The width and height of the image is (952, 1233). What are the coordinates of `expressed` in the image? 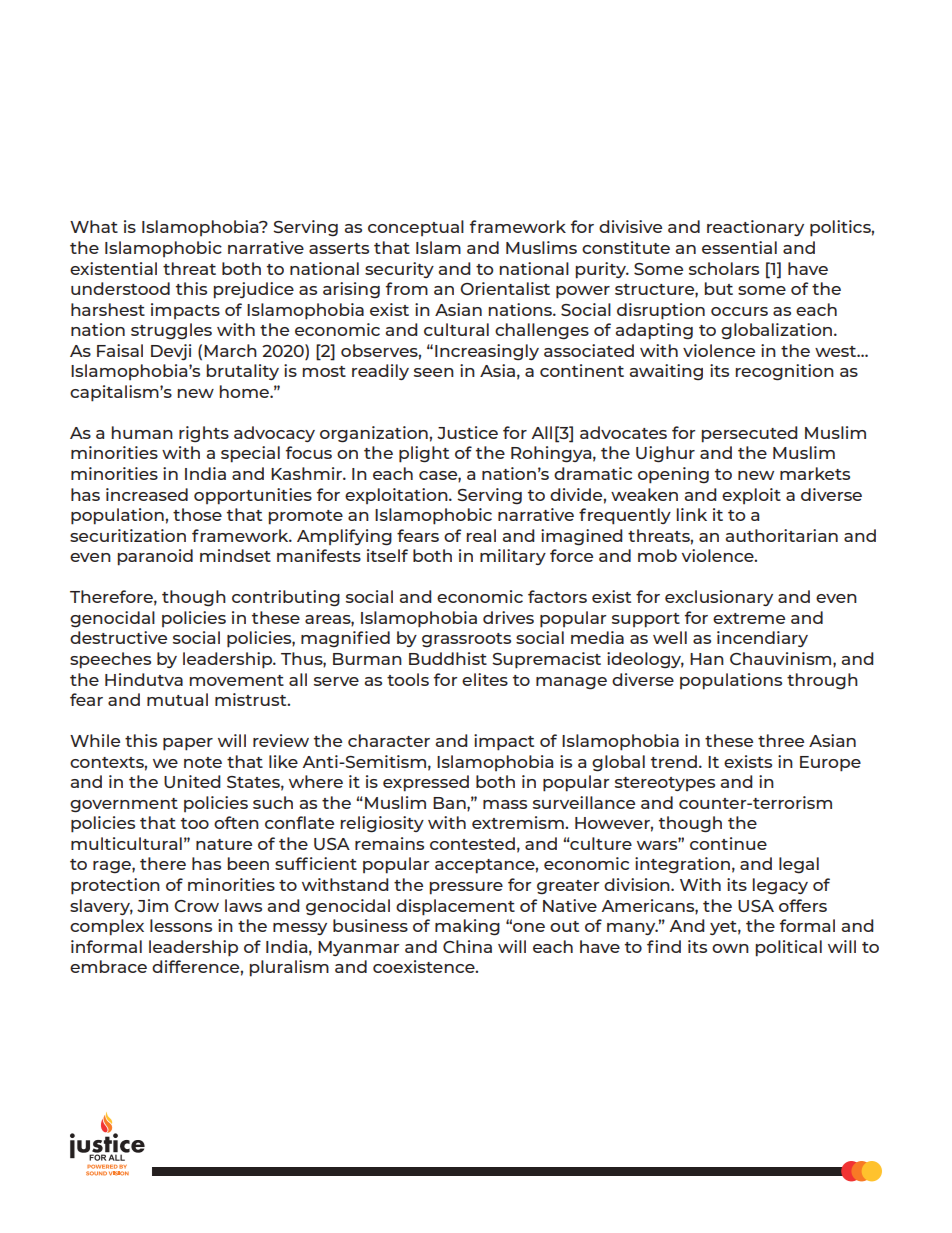 It's located at (426, 783).
